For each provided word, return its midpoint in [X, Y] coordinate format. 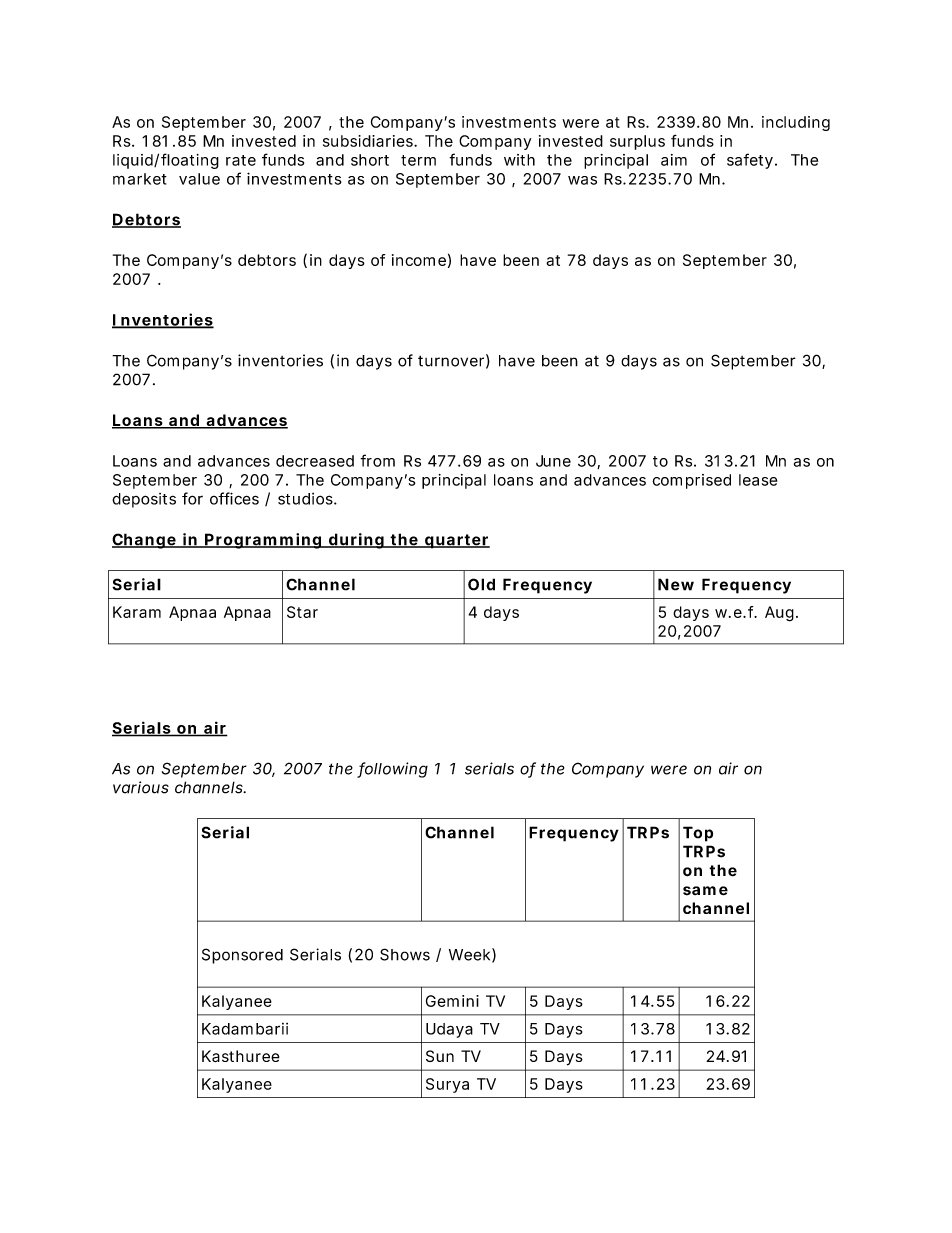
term [418, 160]
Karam [137, 612]
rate [241, 160]
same [705, 891]
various [141, 787]
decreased [315, 461]
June [553, 461]
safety [751, 161]
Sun [440, 1056]
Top [698, 834]
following [392, 770]
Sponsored [242, 956]
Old [481, 584]
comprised [691, 481]
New [676, 584]
